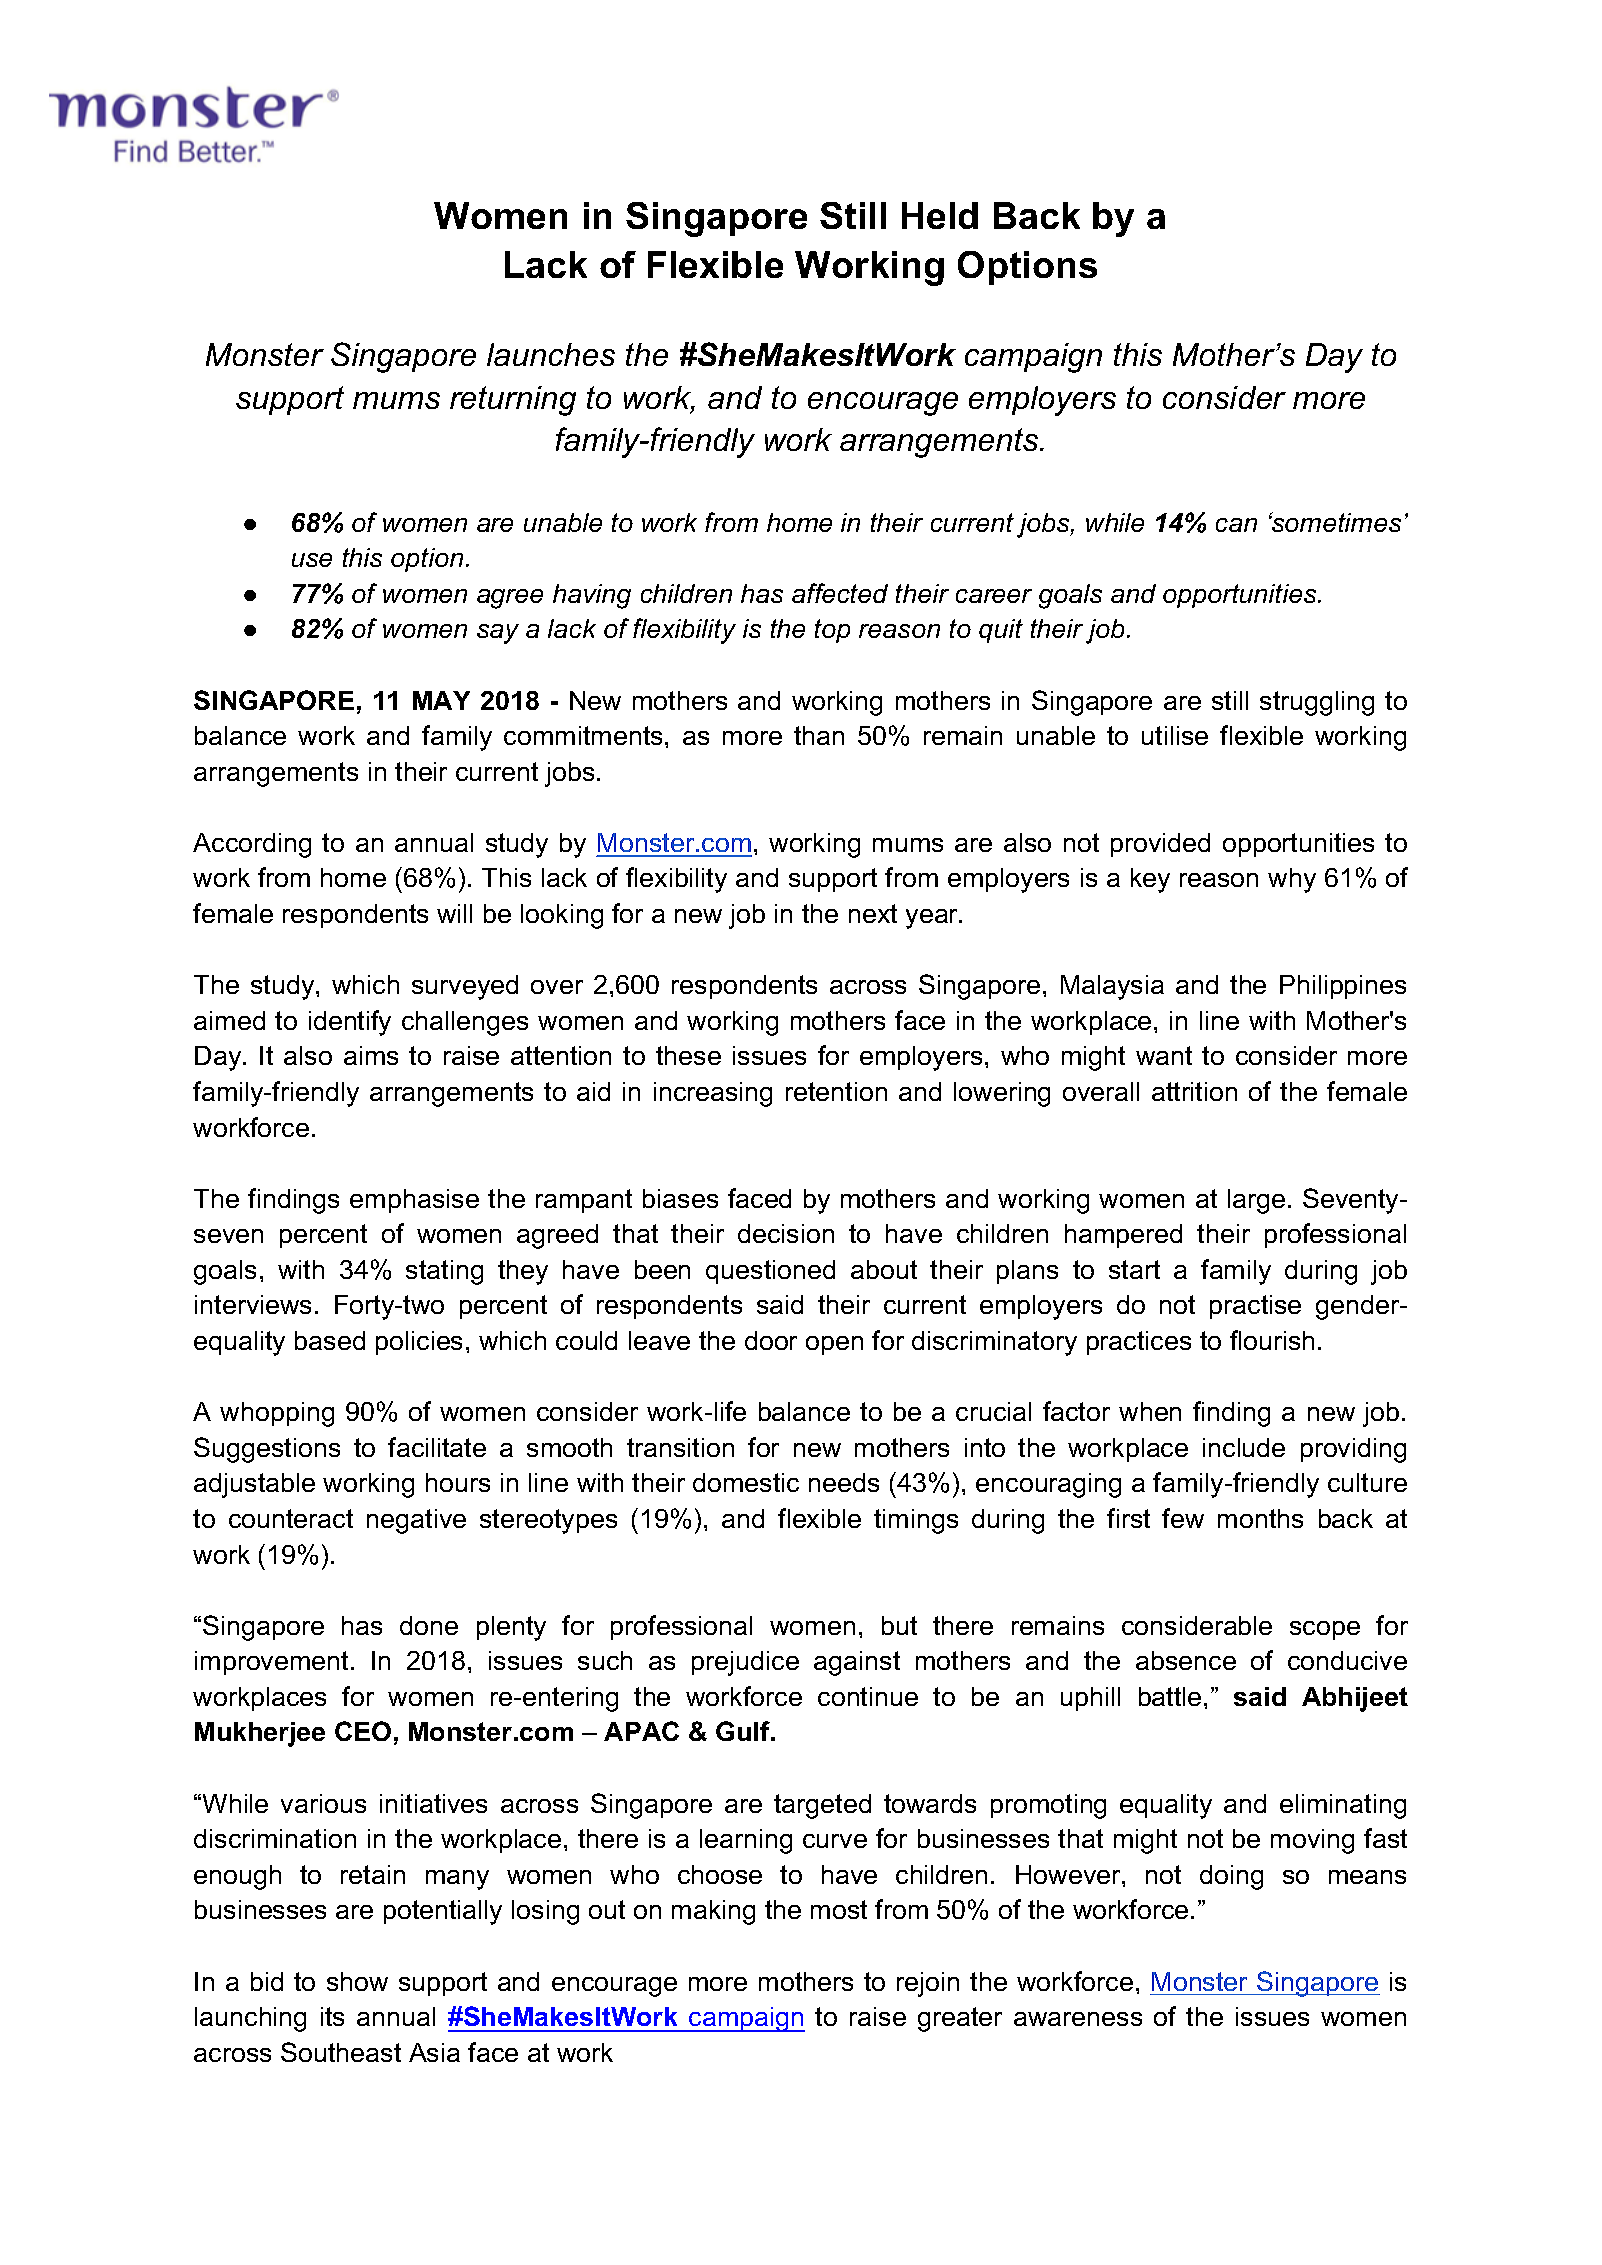  Describe the element at coordinates (357, 1981) in the screenshot. I see `show` at that location.
